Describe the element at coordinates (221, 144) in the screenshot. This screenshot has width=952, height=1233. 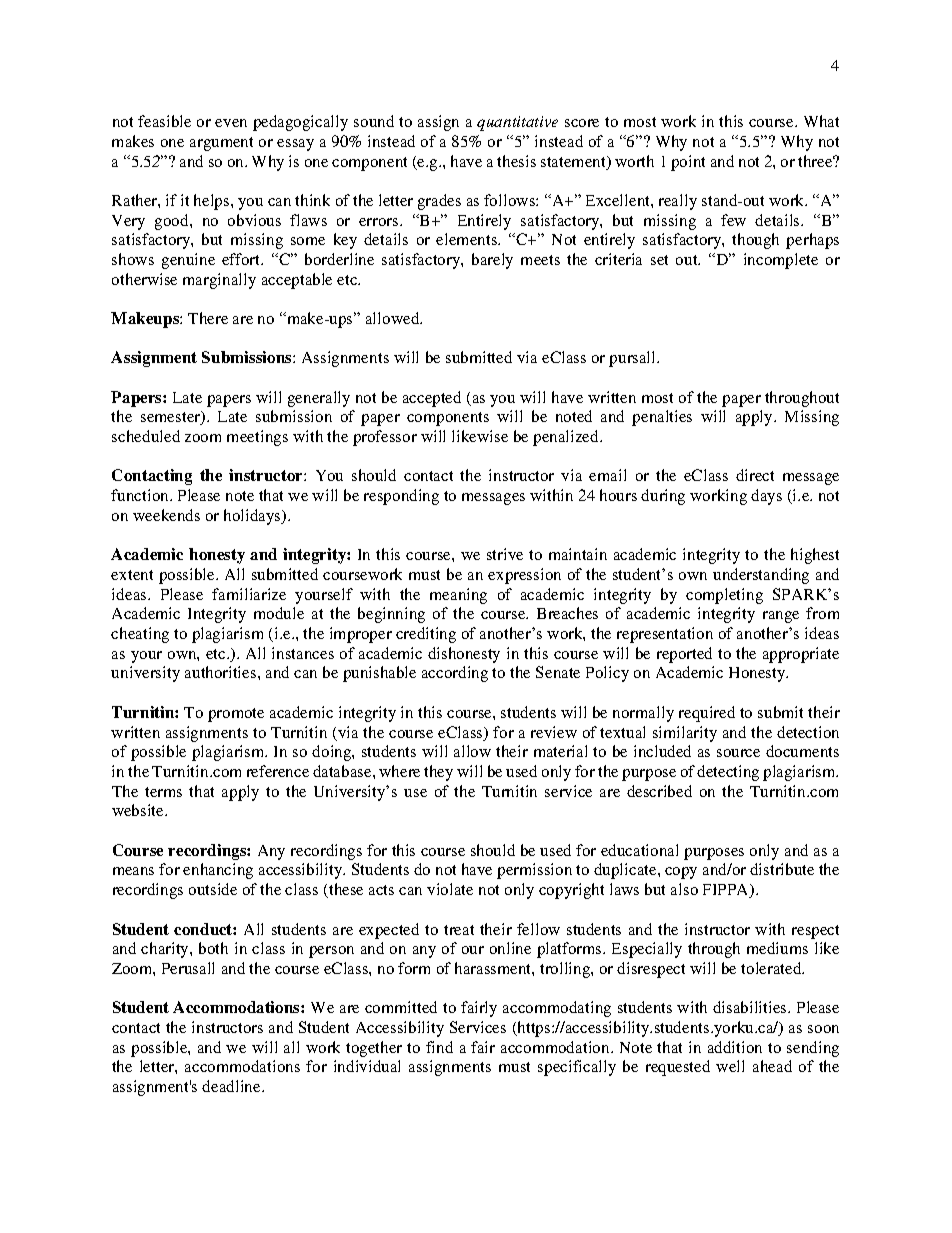
I see `argument` at that location.
